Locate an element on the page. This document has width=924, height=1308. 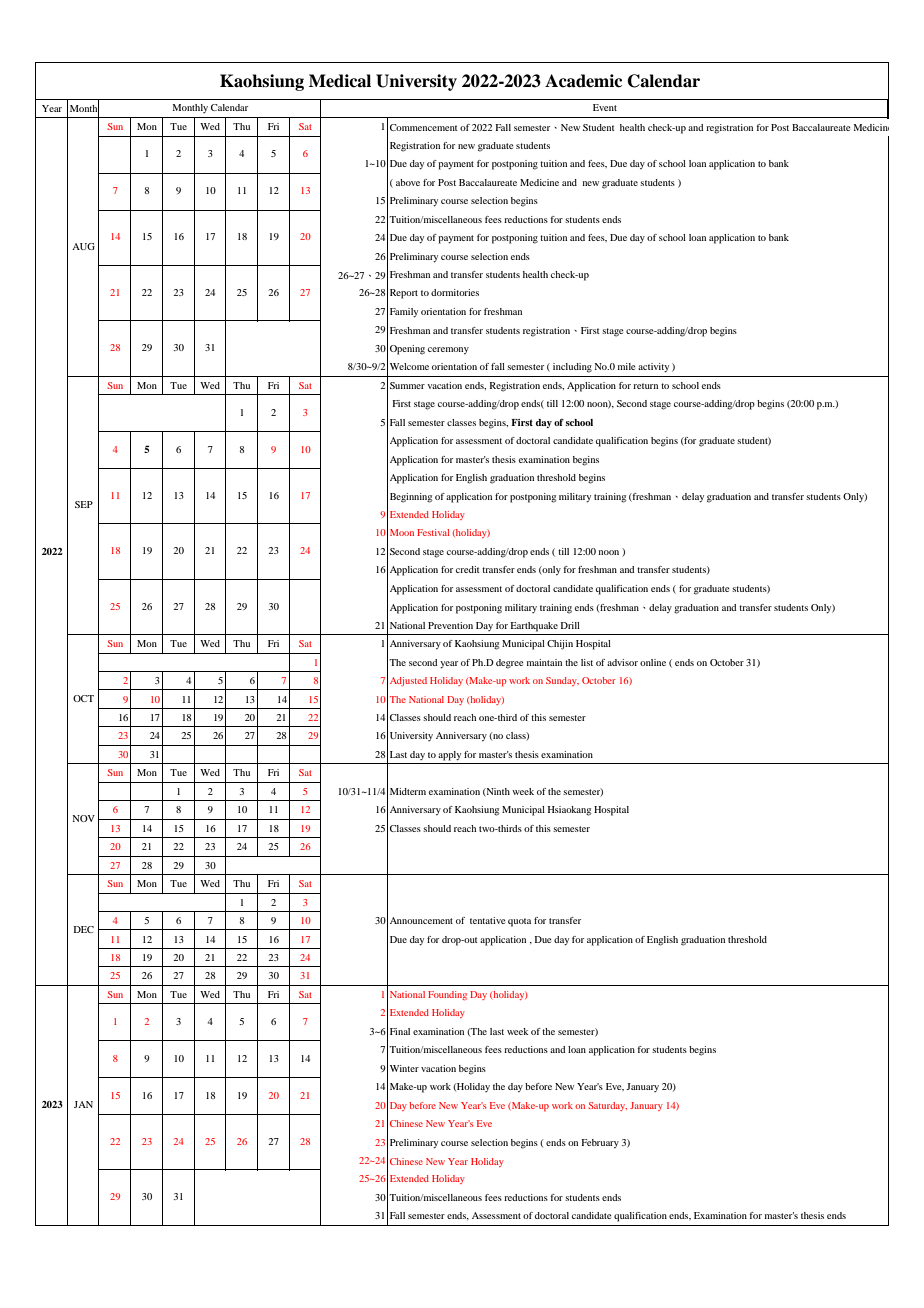
SEP is located at coordinates (84, 504).
